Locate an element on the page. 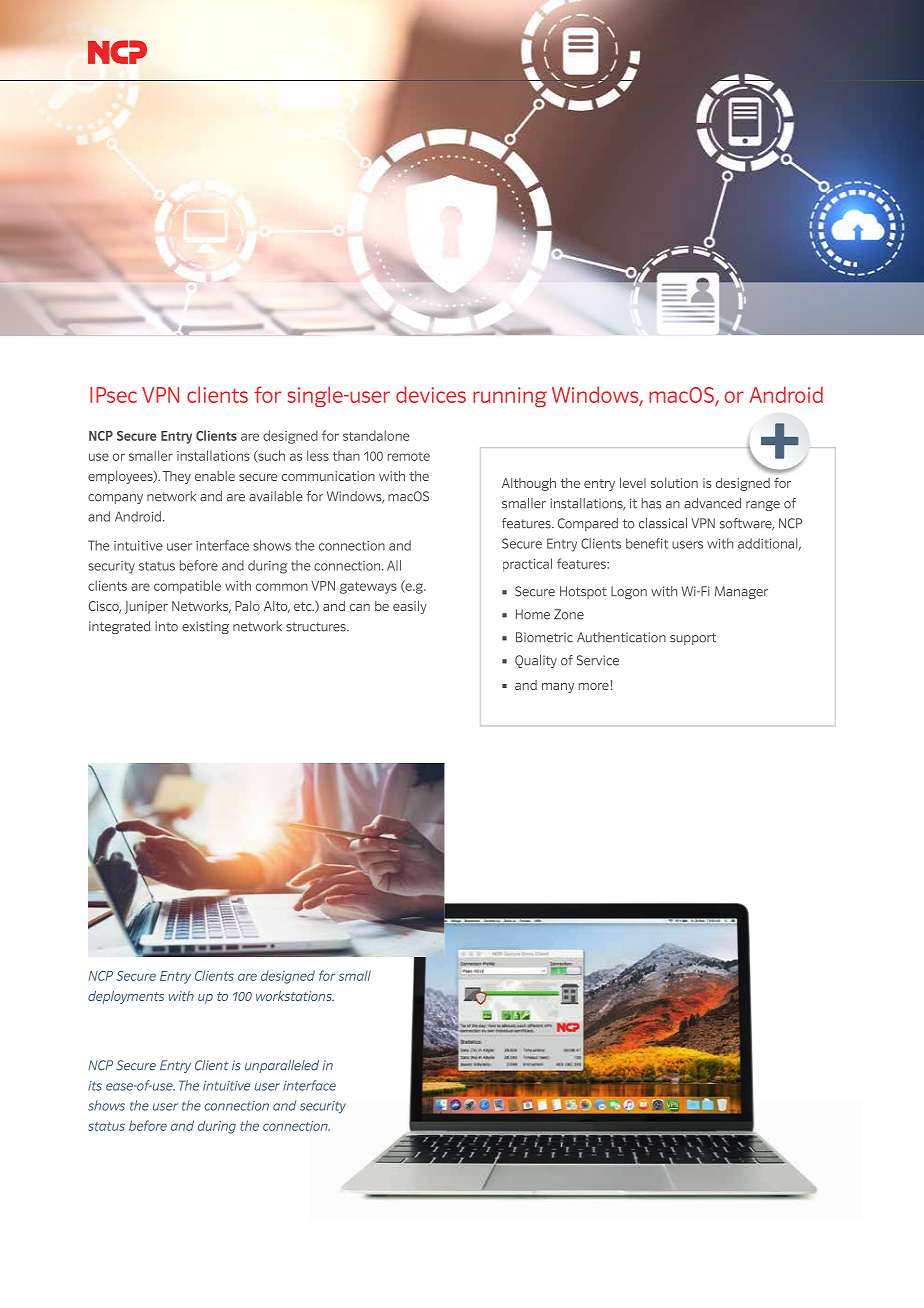 The image size is (924, 1308). more is located at coordinates (594, 686).
